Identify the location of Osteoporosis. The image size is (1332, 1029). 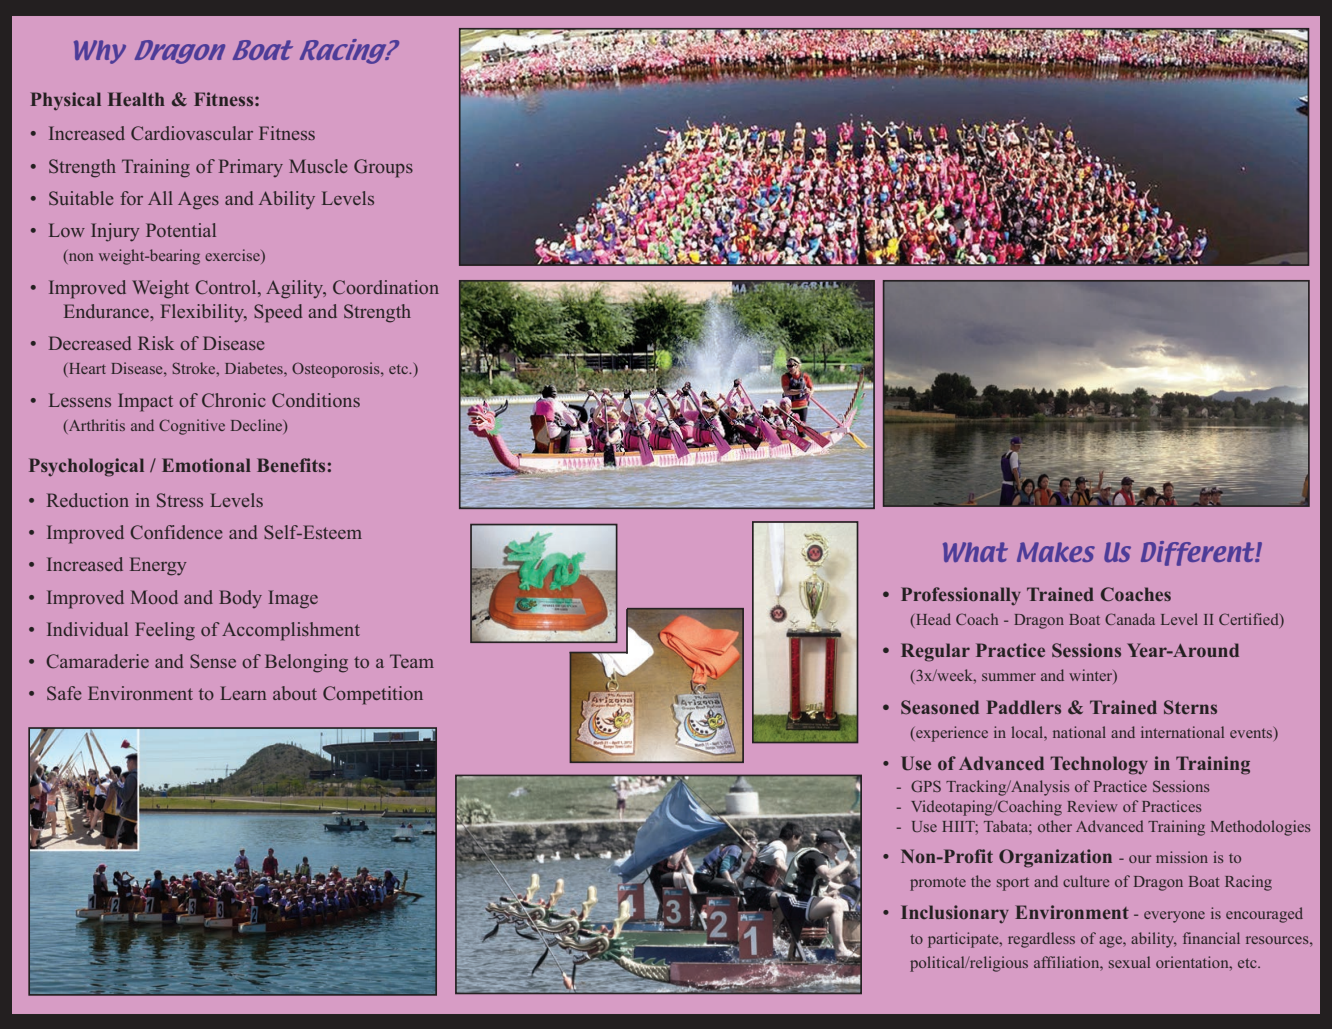
(337, 370).
